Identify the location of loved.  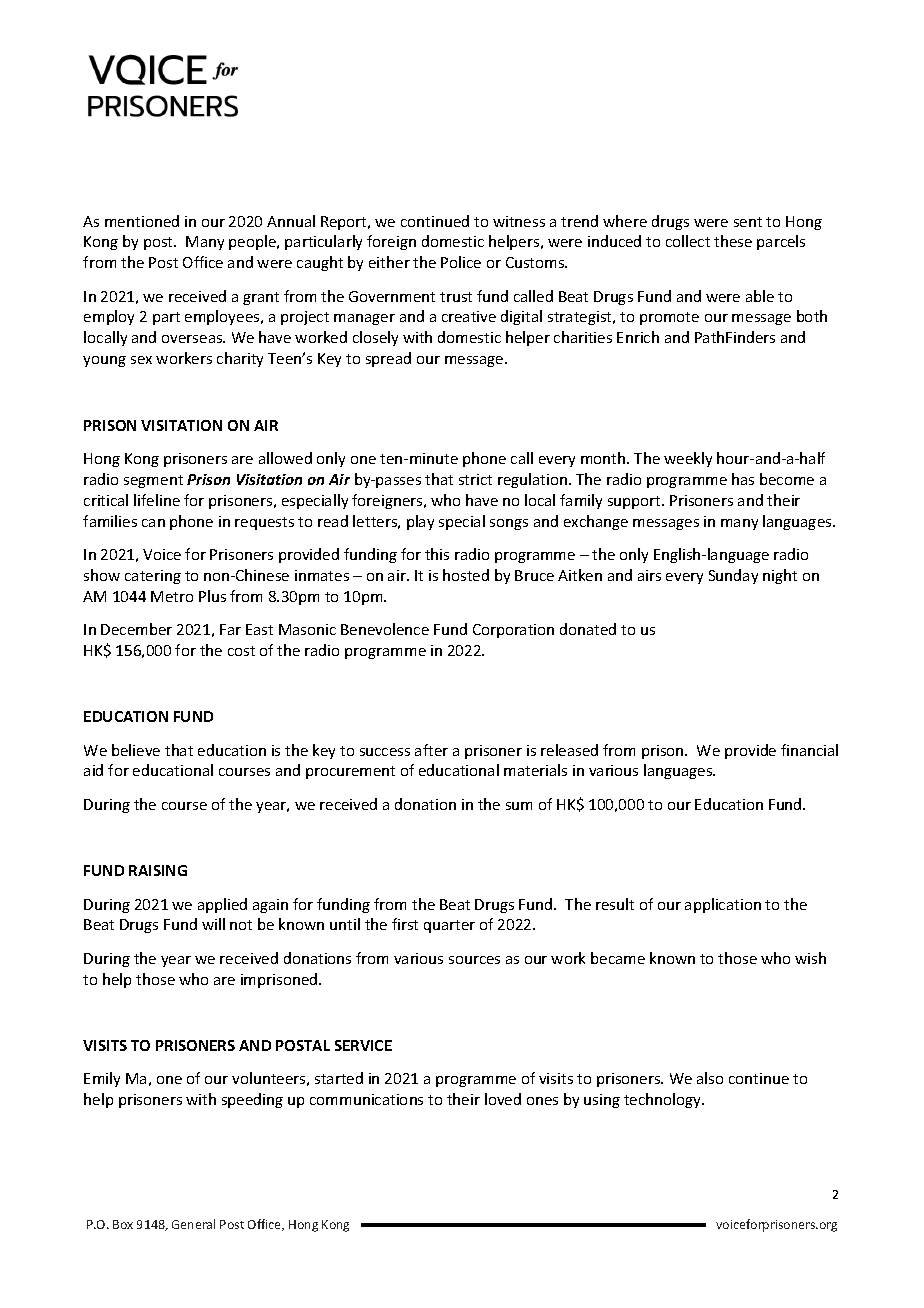
(503, 1099).
